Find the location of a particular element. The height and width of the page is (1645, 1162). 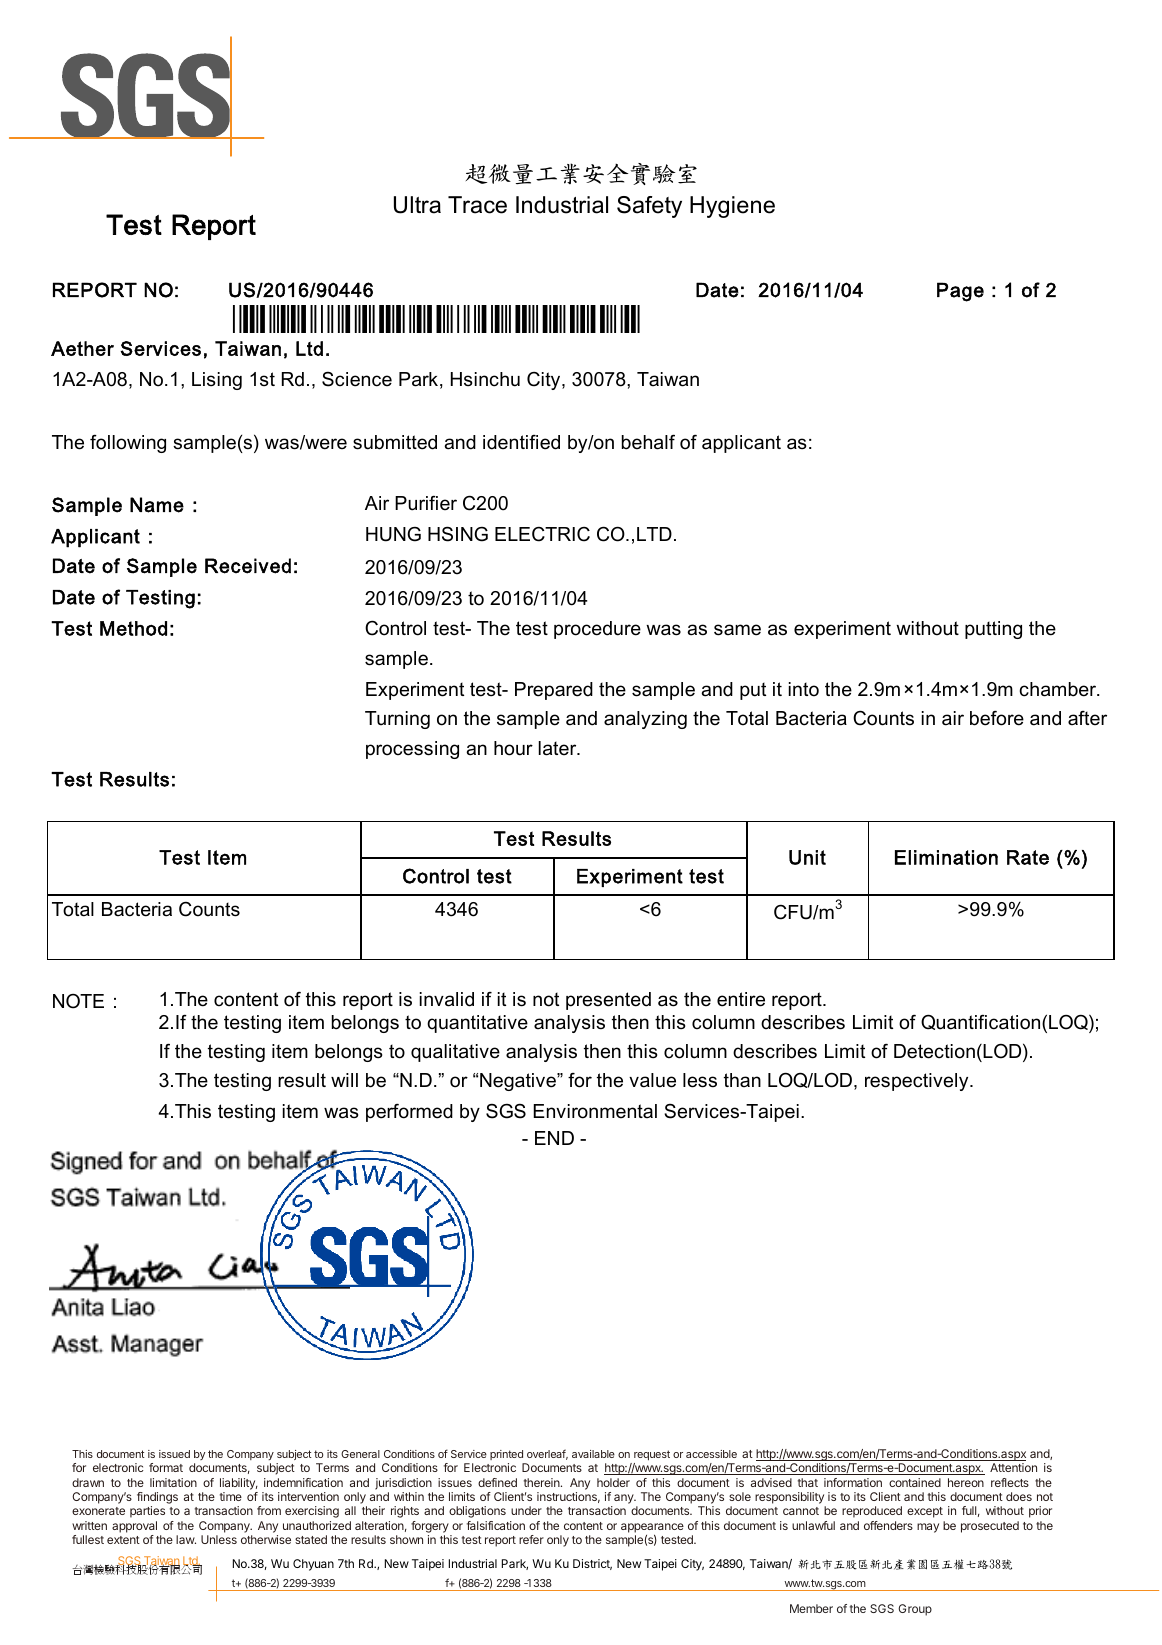

before is located at coordinates (997, 718).
